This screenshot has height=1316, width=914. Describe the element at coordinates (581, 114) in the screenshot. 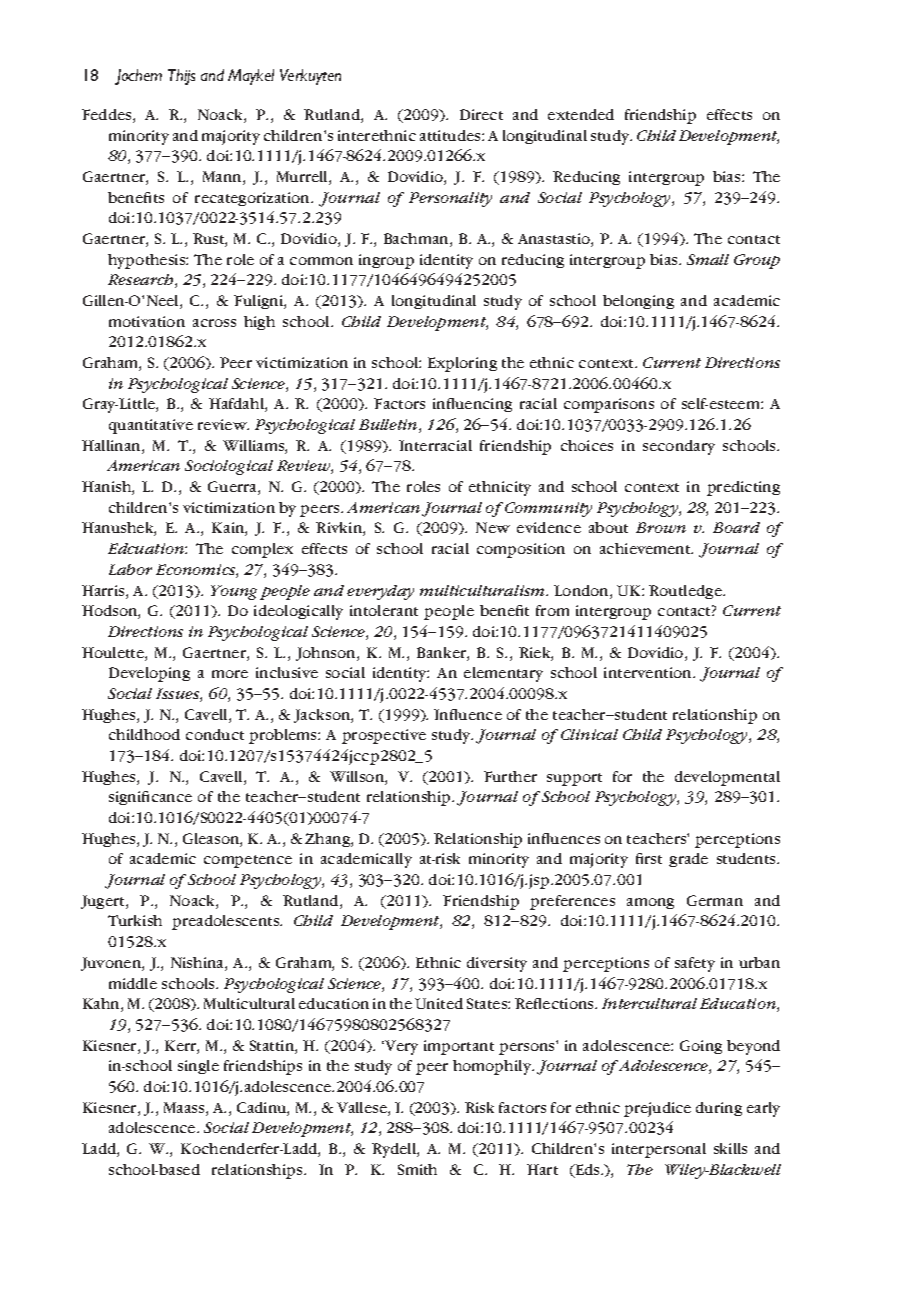

I see `extended` at that location.
